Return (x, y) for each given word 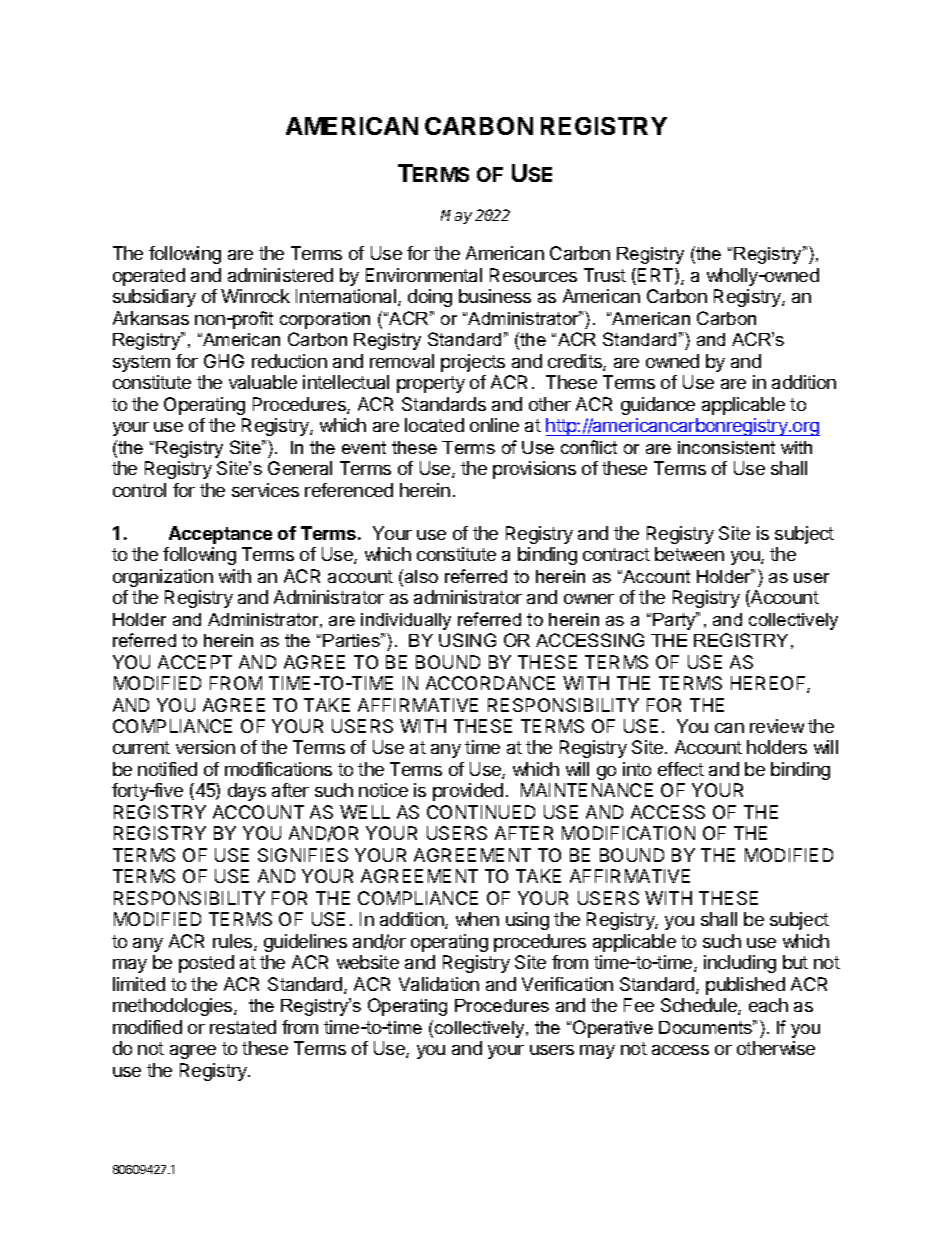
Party (675, 621)
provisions (534, 470)
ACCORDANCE (490, 683)
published (745, 986)
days (247, 792)
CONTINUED (481, 812)
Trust (605, 275)
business (495, 296)
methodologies (174, 1007)
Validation (439, 984)
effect (681, 769)
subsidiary (154, 298)
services (265, 490)
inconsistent (726, 447)
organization (163, 578)
